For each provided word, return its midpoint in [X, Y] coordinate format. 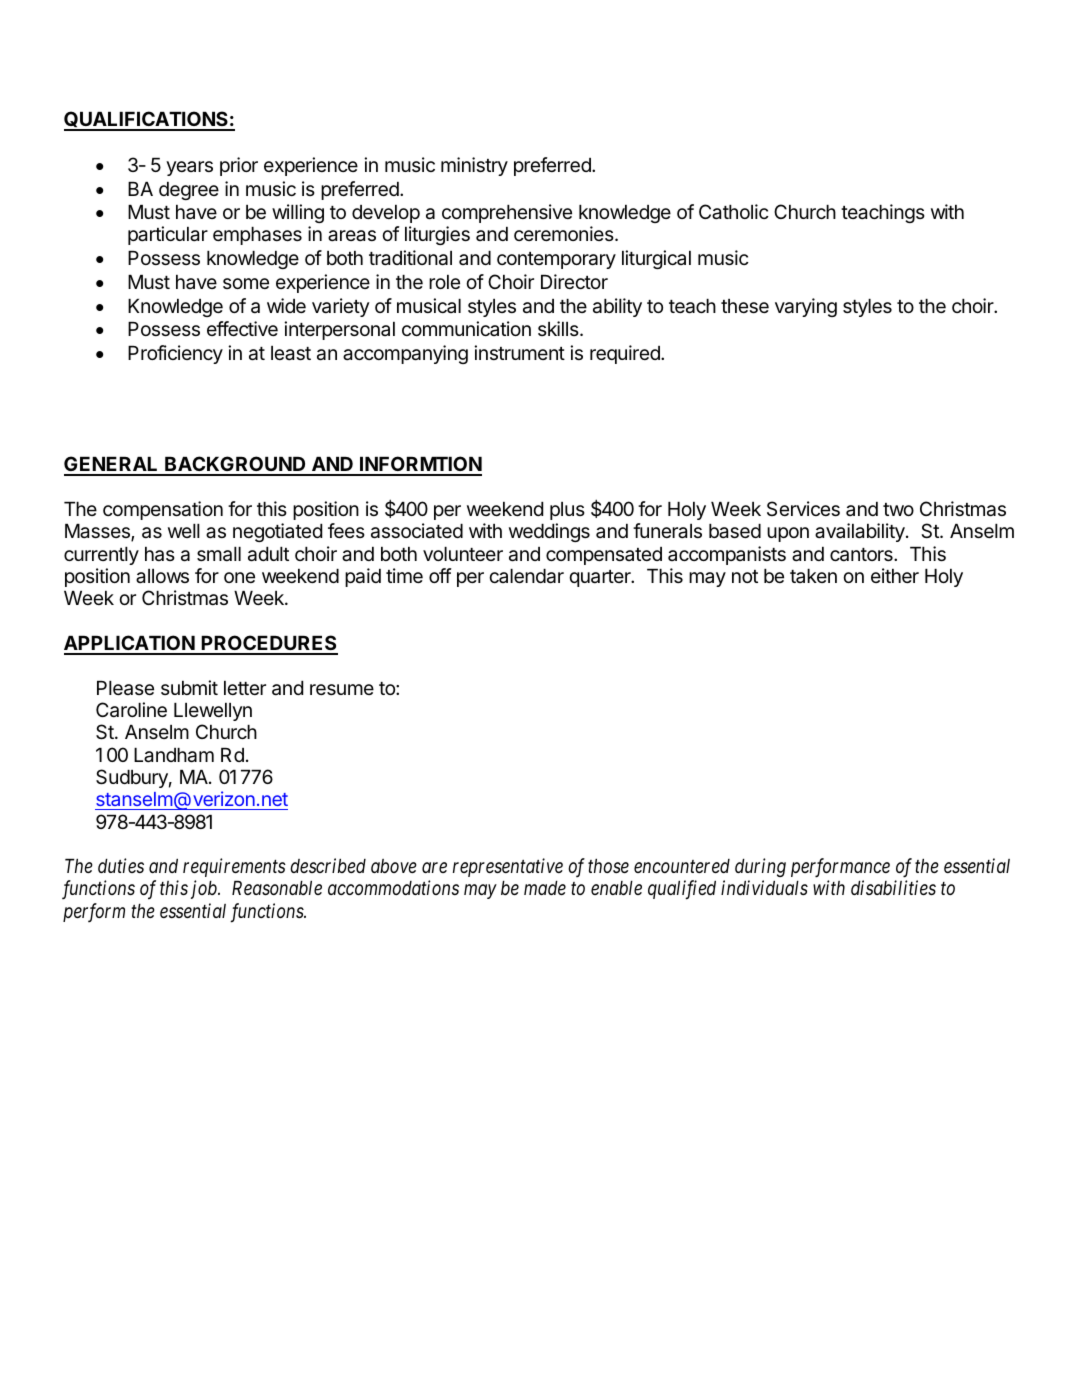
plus [567, 511]
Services [803, 508]
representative [508, 867]
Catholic [734, 212]
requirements [234, 867]
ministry [474, 166]
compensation [163, 510]
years [189, 168]
